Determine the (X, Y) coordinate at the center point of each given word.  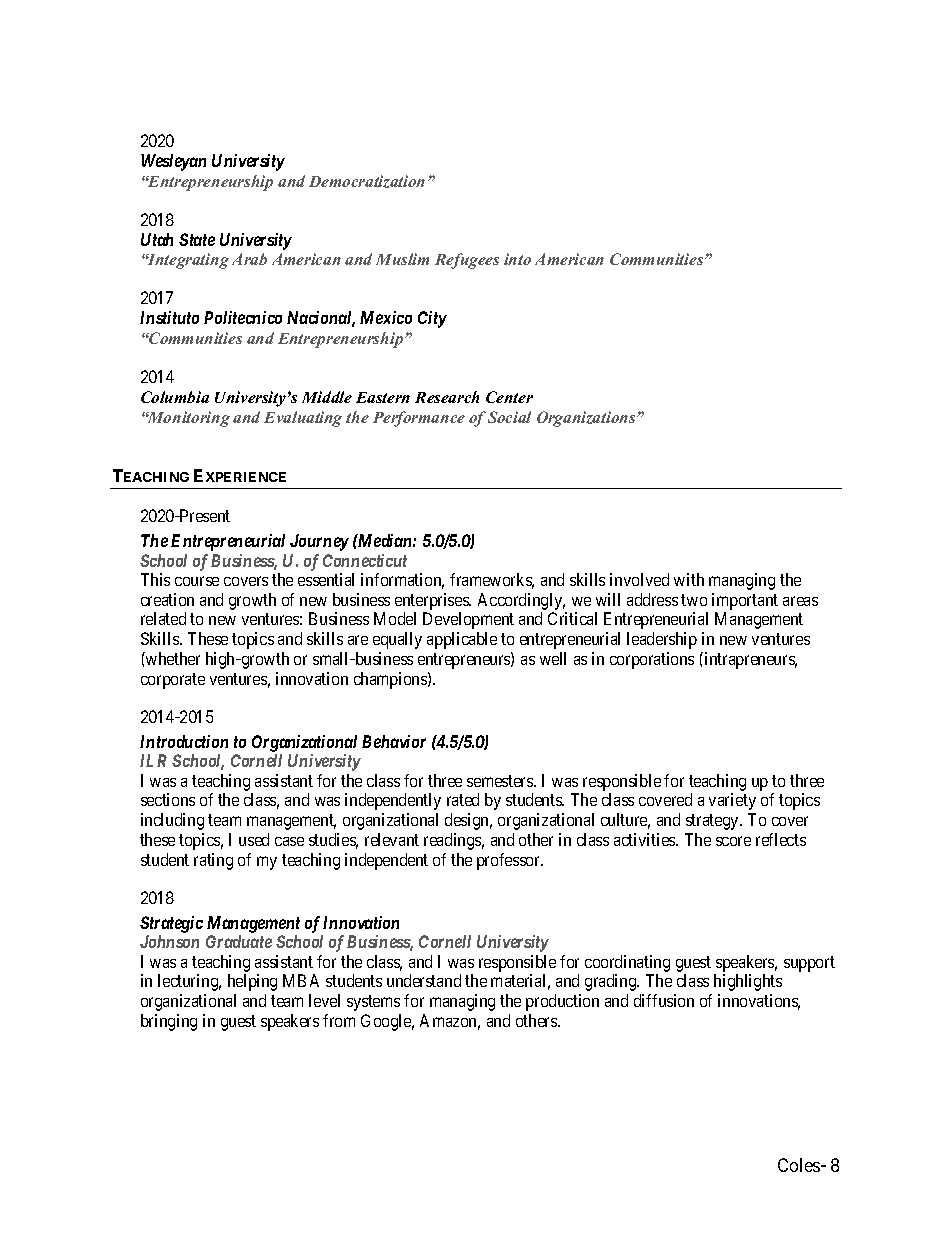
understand (424, 980)
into (517, 259)
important (745, 601)
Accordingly (521, 603)
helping (252, 982)
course (197, 581)
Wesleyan (173, 162)
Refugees (467, 261)
